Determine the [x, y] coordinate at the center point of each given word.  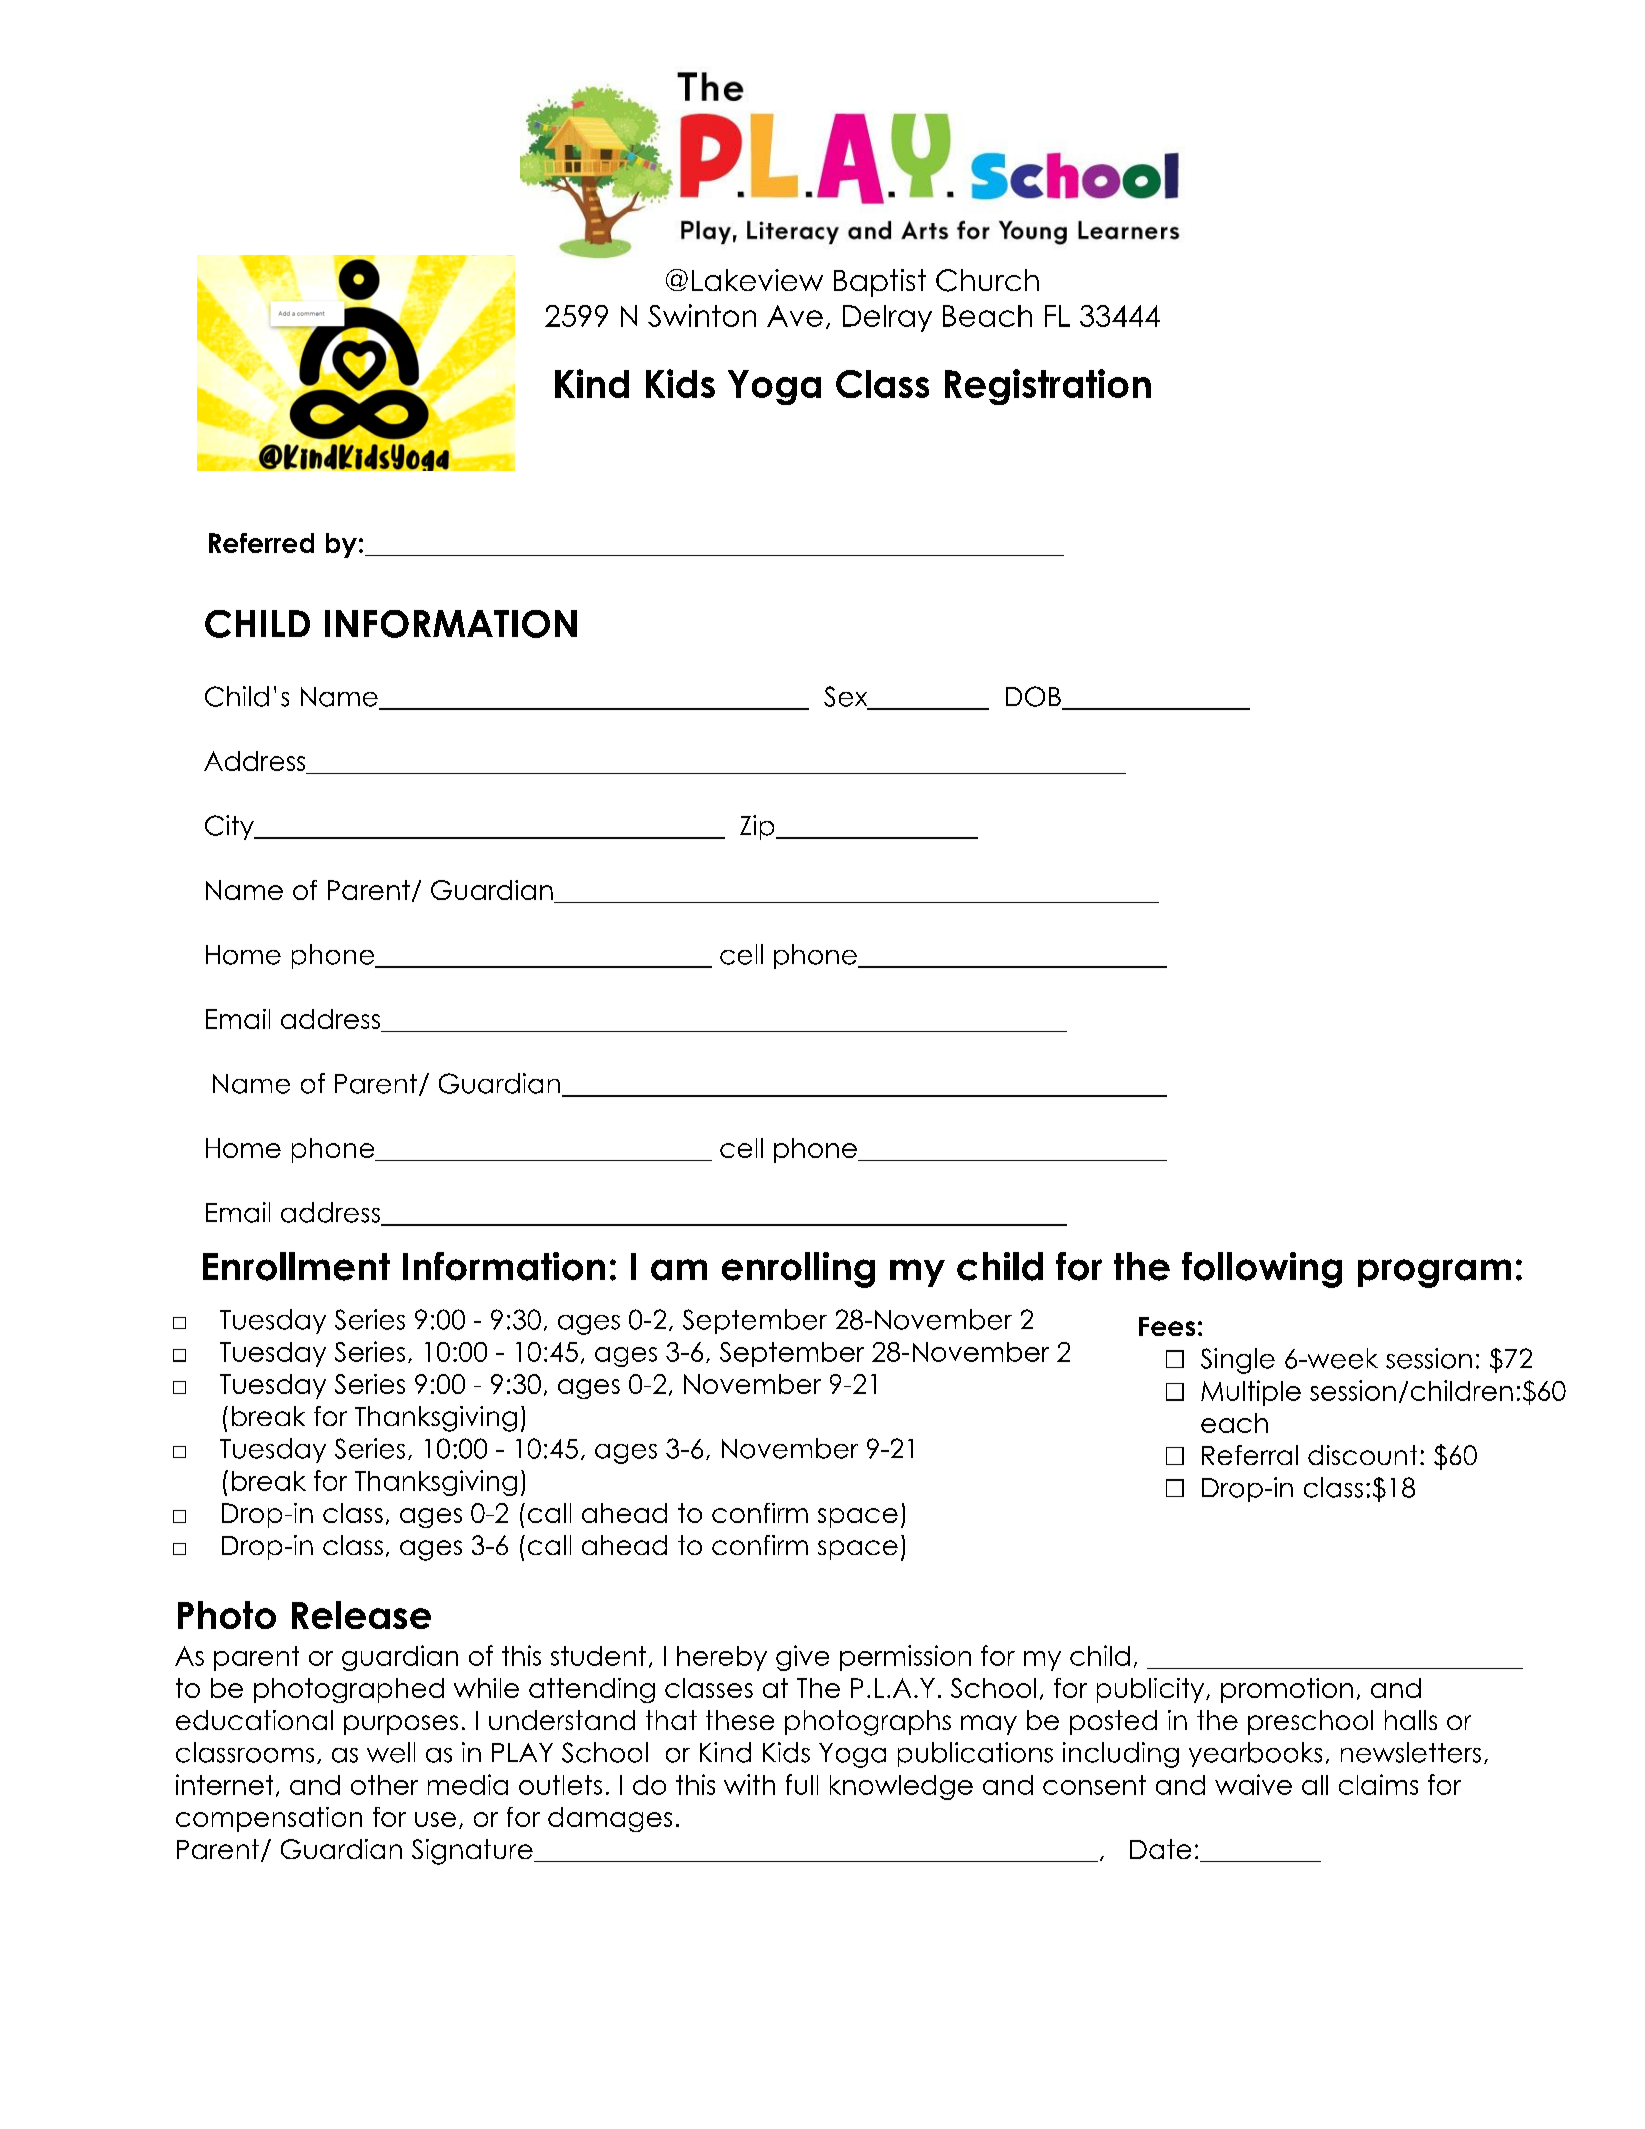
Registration [1048, 387]
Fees [1167, 1326]
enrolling [798, 1270]
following [1262, 1270]
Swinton [702, 315]
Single [1238, 1361]
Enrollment [296, 1266]
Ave [795, 316]
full [802, 1784]
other [384, 1785]
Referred [261, 543]
